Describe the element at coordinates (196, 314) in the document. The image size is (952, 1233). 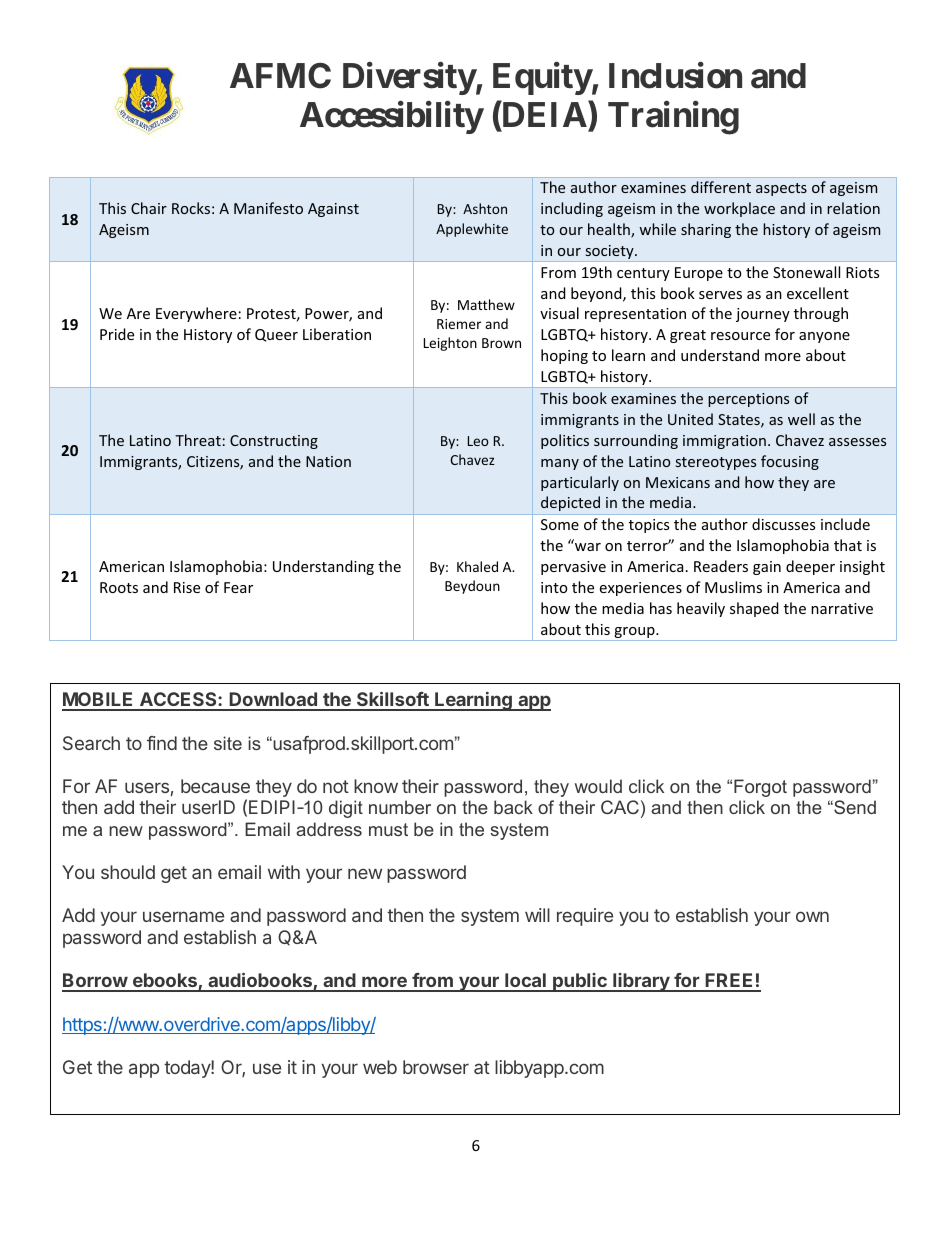
I see `Everywhere` at that location.
